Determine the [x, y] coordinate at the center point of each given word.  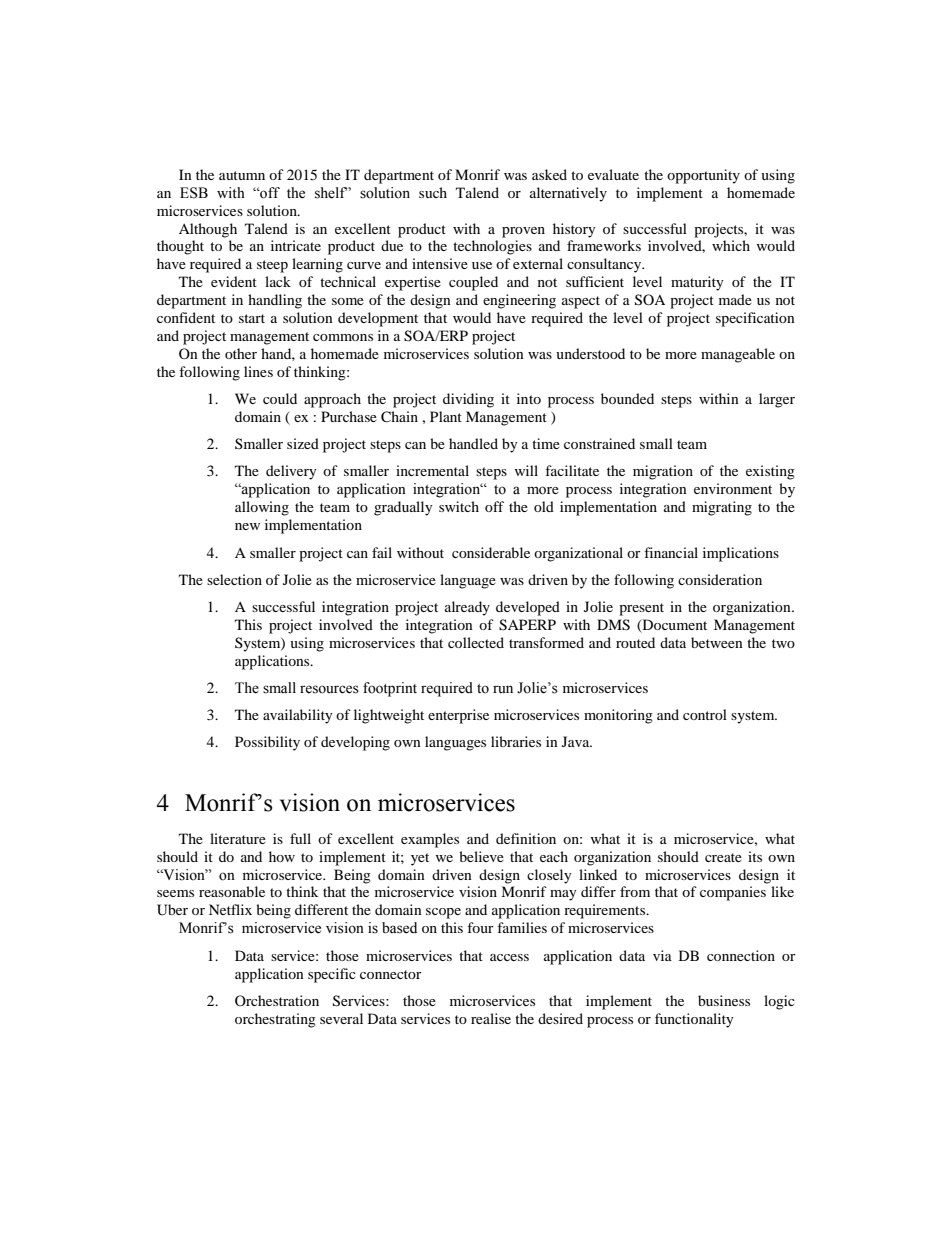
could [280, 398]
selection [234, 579]
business [724, 1000]
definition [526, 838]
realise [491, 1018]
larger [777, 400]
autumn [242, 175]
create [723, 857]
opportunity [703, 176]
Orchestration [277, 1000]
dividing [468, 400]
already [467, 608]
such [433, 192]
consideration [720, 579]
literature [238, 838]
